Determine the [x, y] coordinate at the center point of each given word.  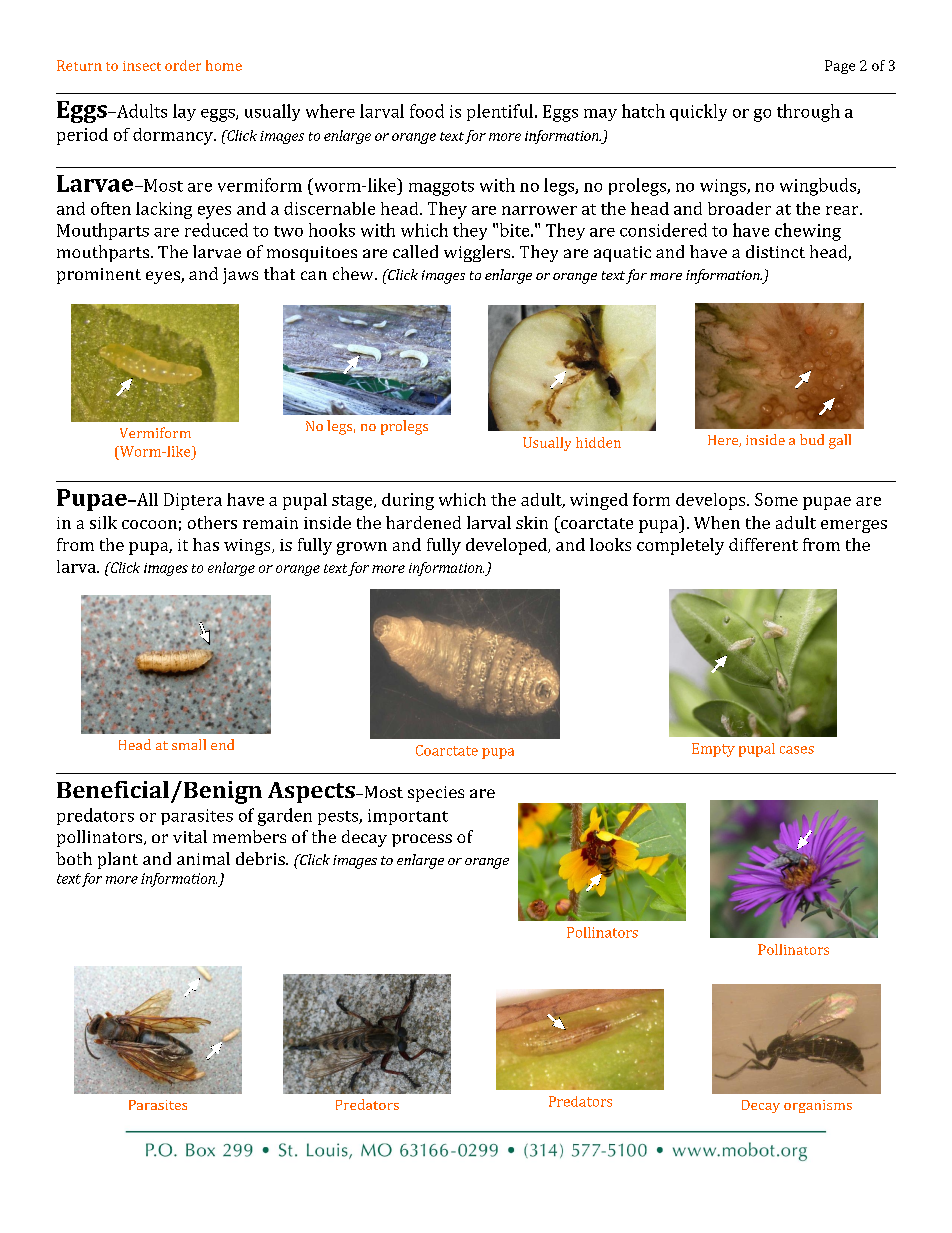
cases [797, 750]
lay [184, 112]
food [427, 111]
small [189, 744]
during [408, 501]
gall [840, 441]
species [436, 794]
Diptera [193, 501]
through [808, 113]
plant [118, 860]
